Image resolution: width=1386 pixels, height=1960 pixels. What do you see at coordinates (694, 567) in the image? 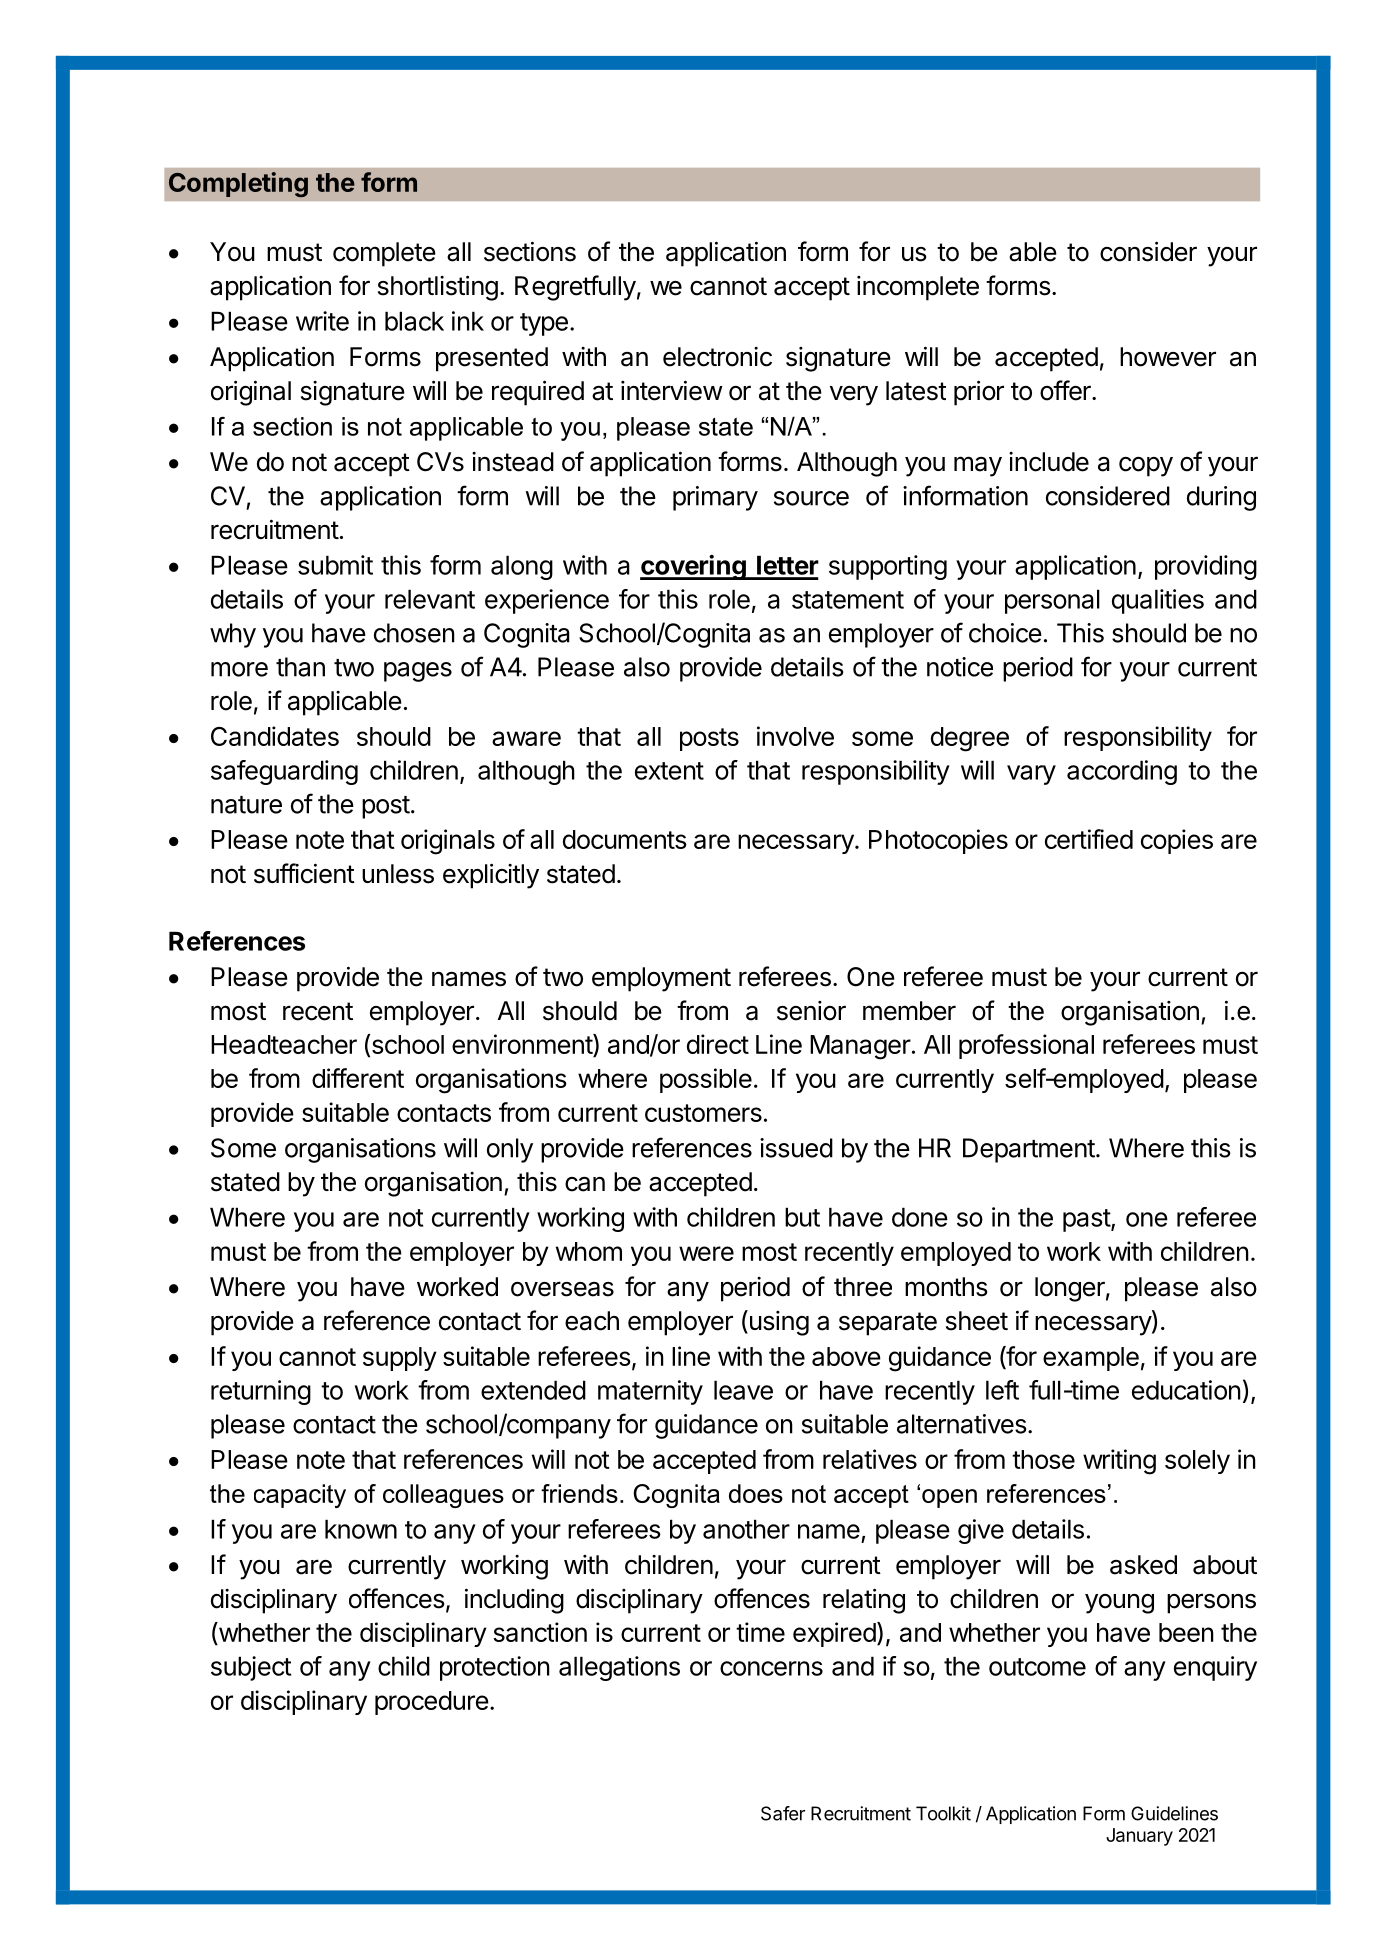
I see `covering` at bounding box center [694, 567].
